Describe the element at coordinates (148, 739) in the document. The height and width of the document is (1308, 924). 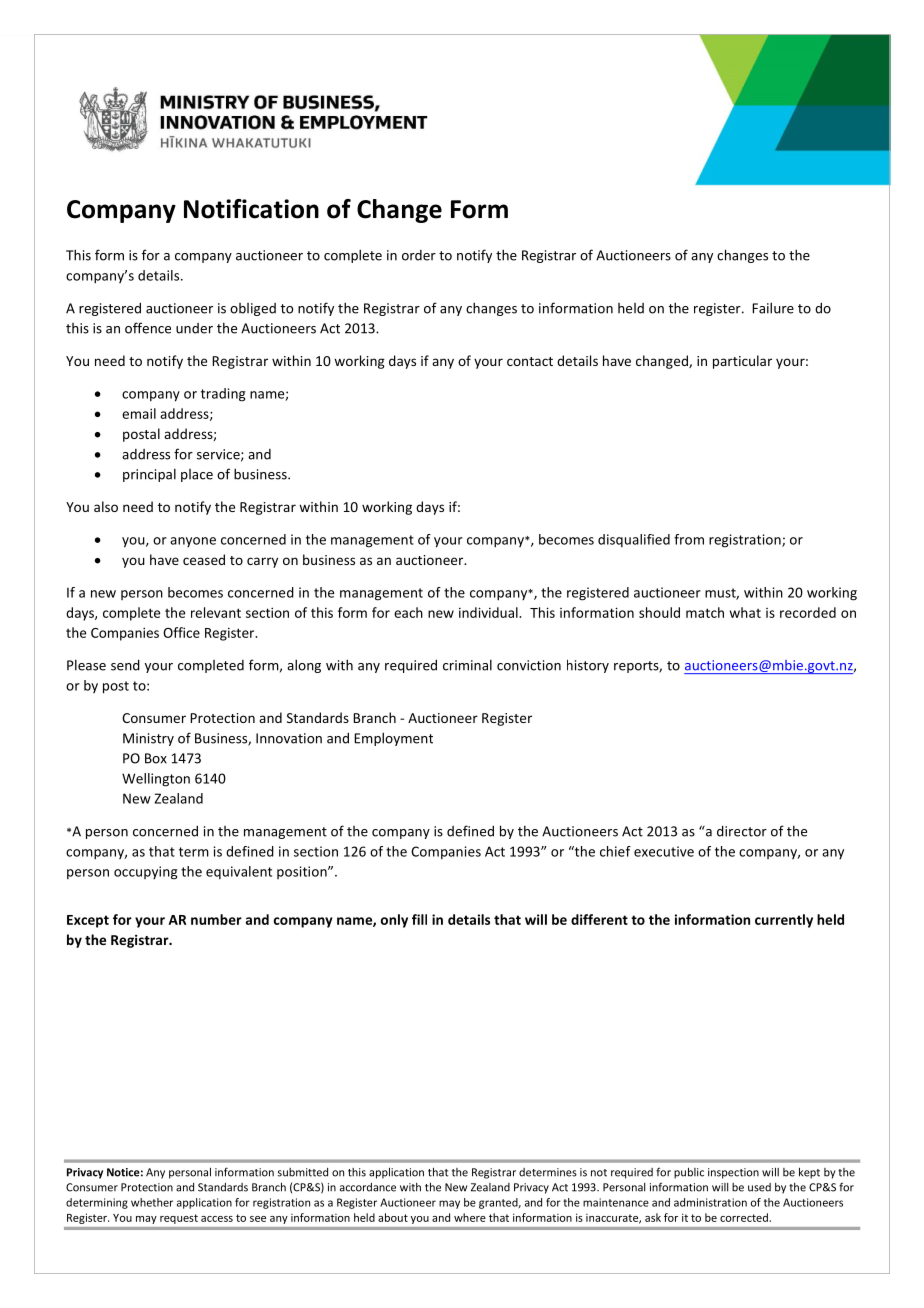
I see `Ministry` at that location.
